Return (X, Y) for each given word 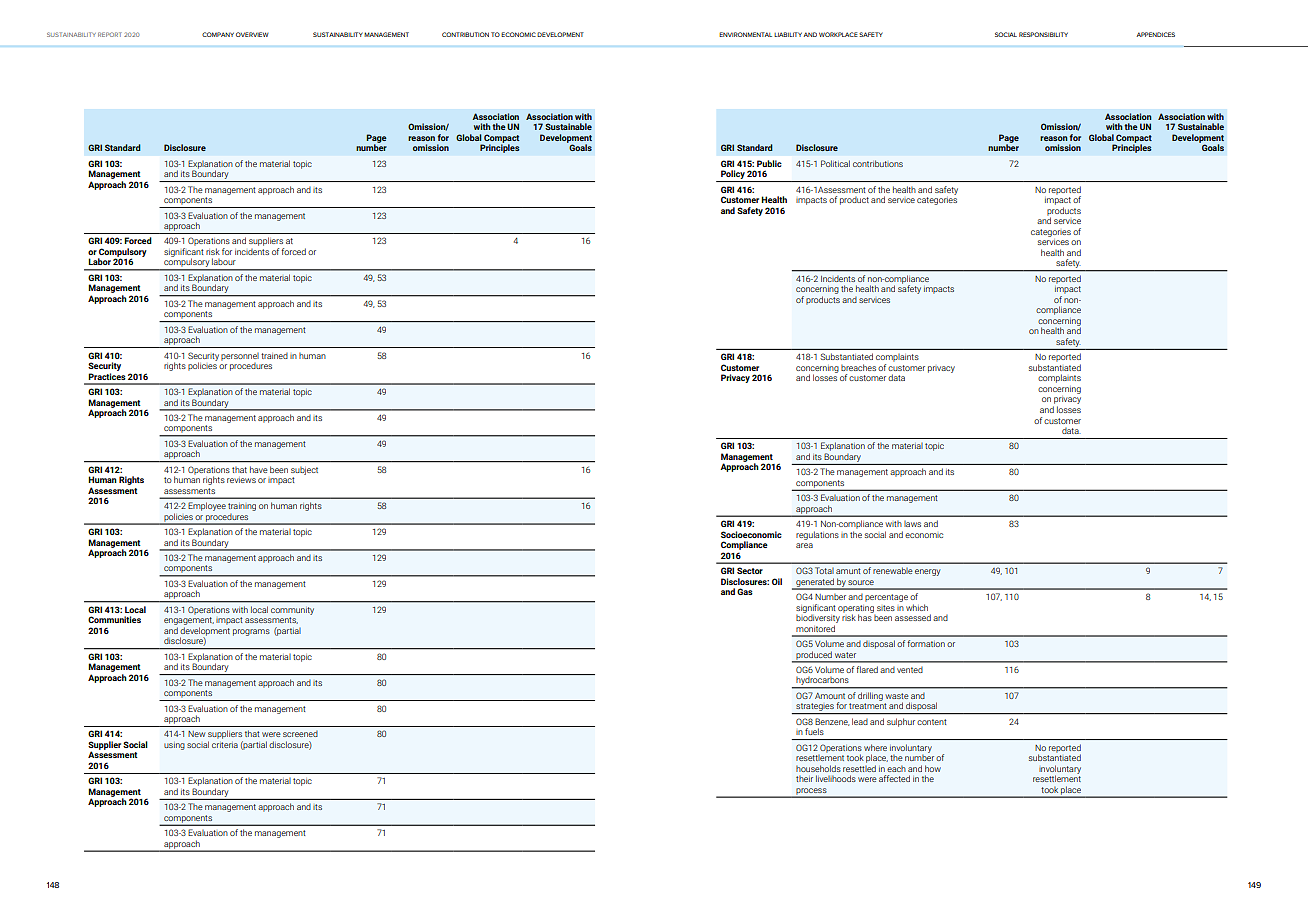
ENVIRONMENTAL (745, 34)
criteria (225, 745)
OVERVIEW (252, 34)
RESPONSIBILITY (1043, 34)
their (804, 779)
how (933, 768)
